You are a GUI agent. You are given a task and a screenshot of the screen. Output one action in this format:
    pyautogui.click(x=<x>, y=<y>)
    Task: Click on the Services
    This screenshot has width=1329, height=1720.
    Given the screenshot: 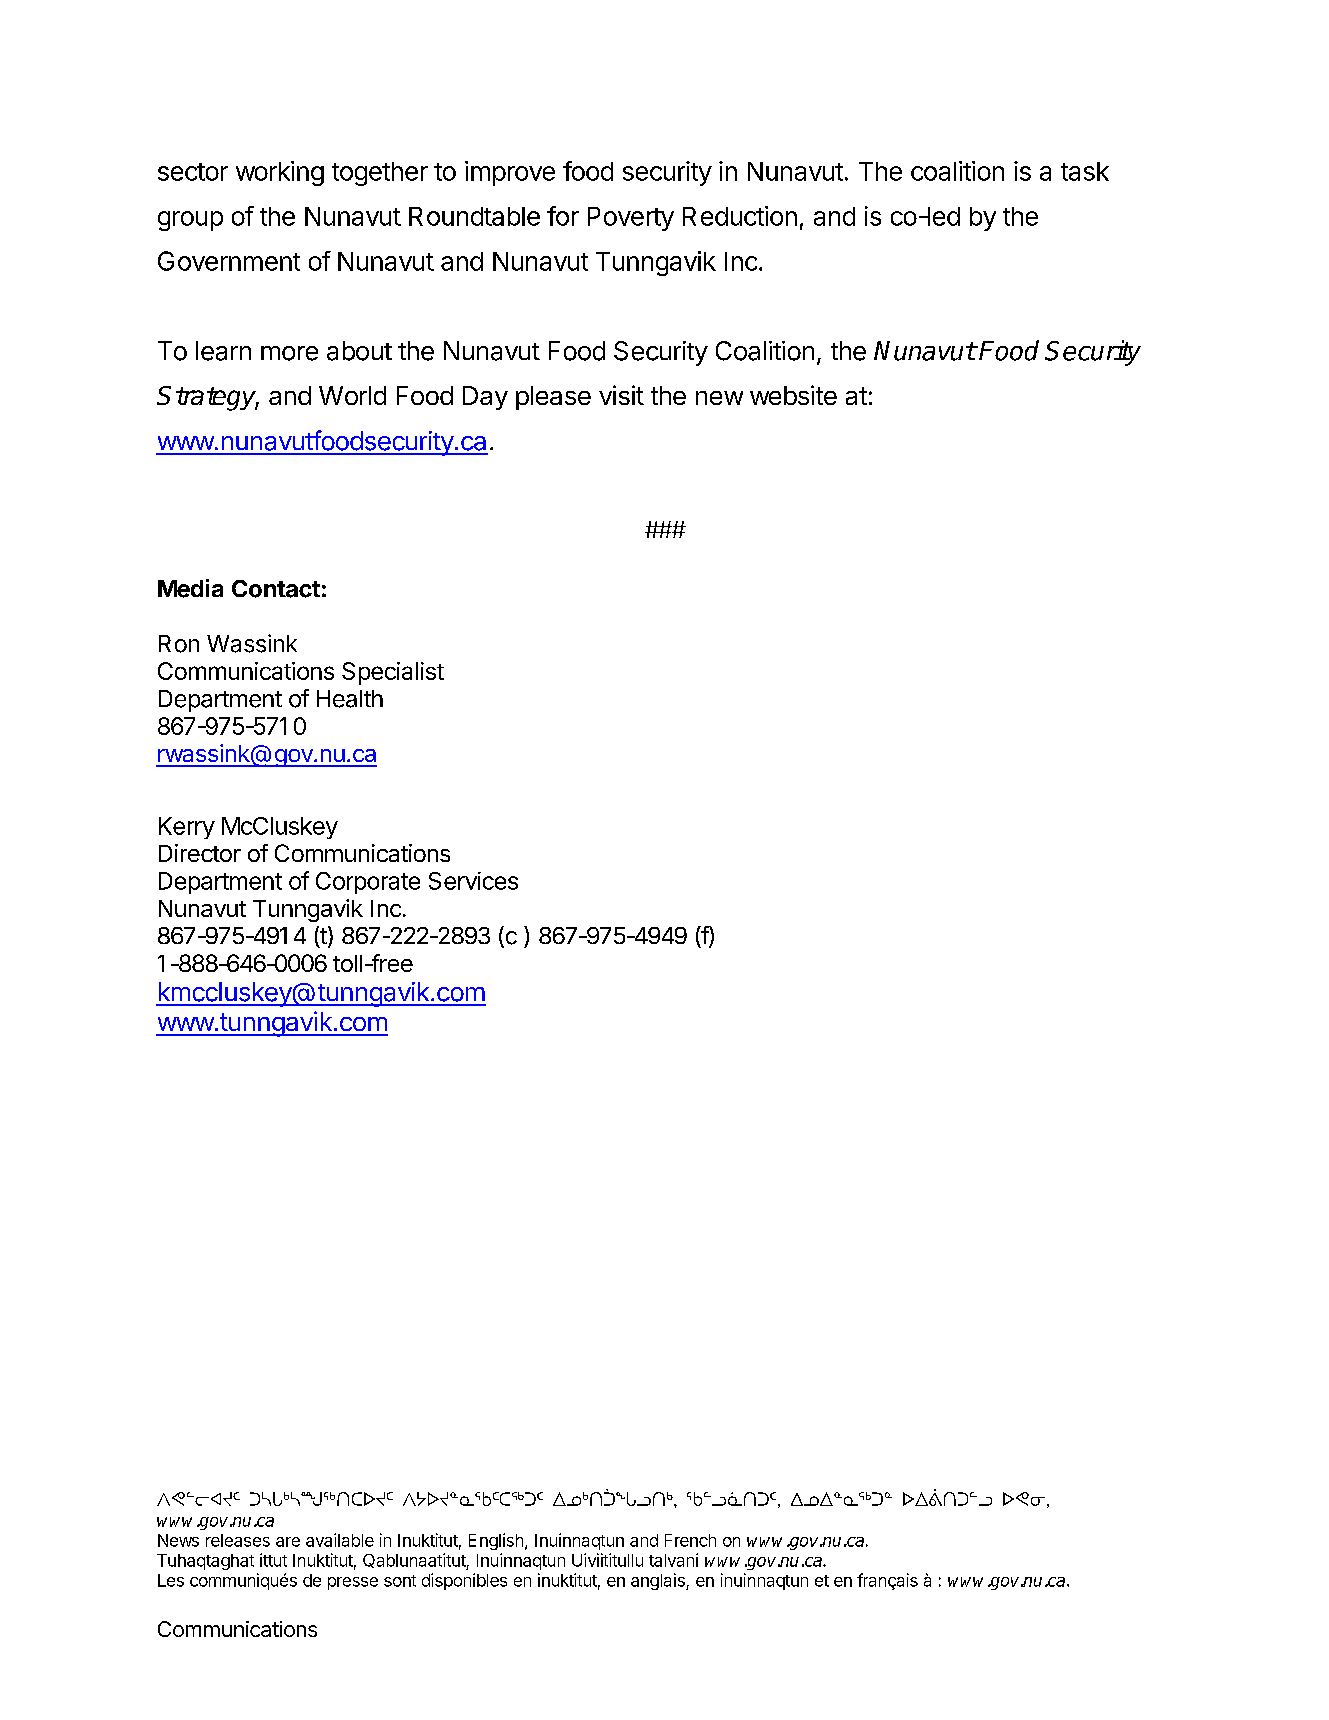 What is the action you would take?
    pyautogui.click(x=473, y=881)
